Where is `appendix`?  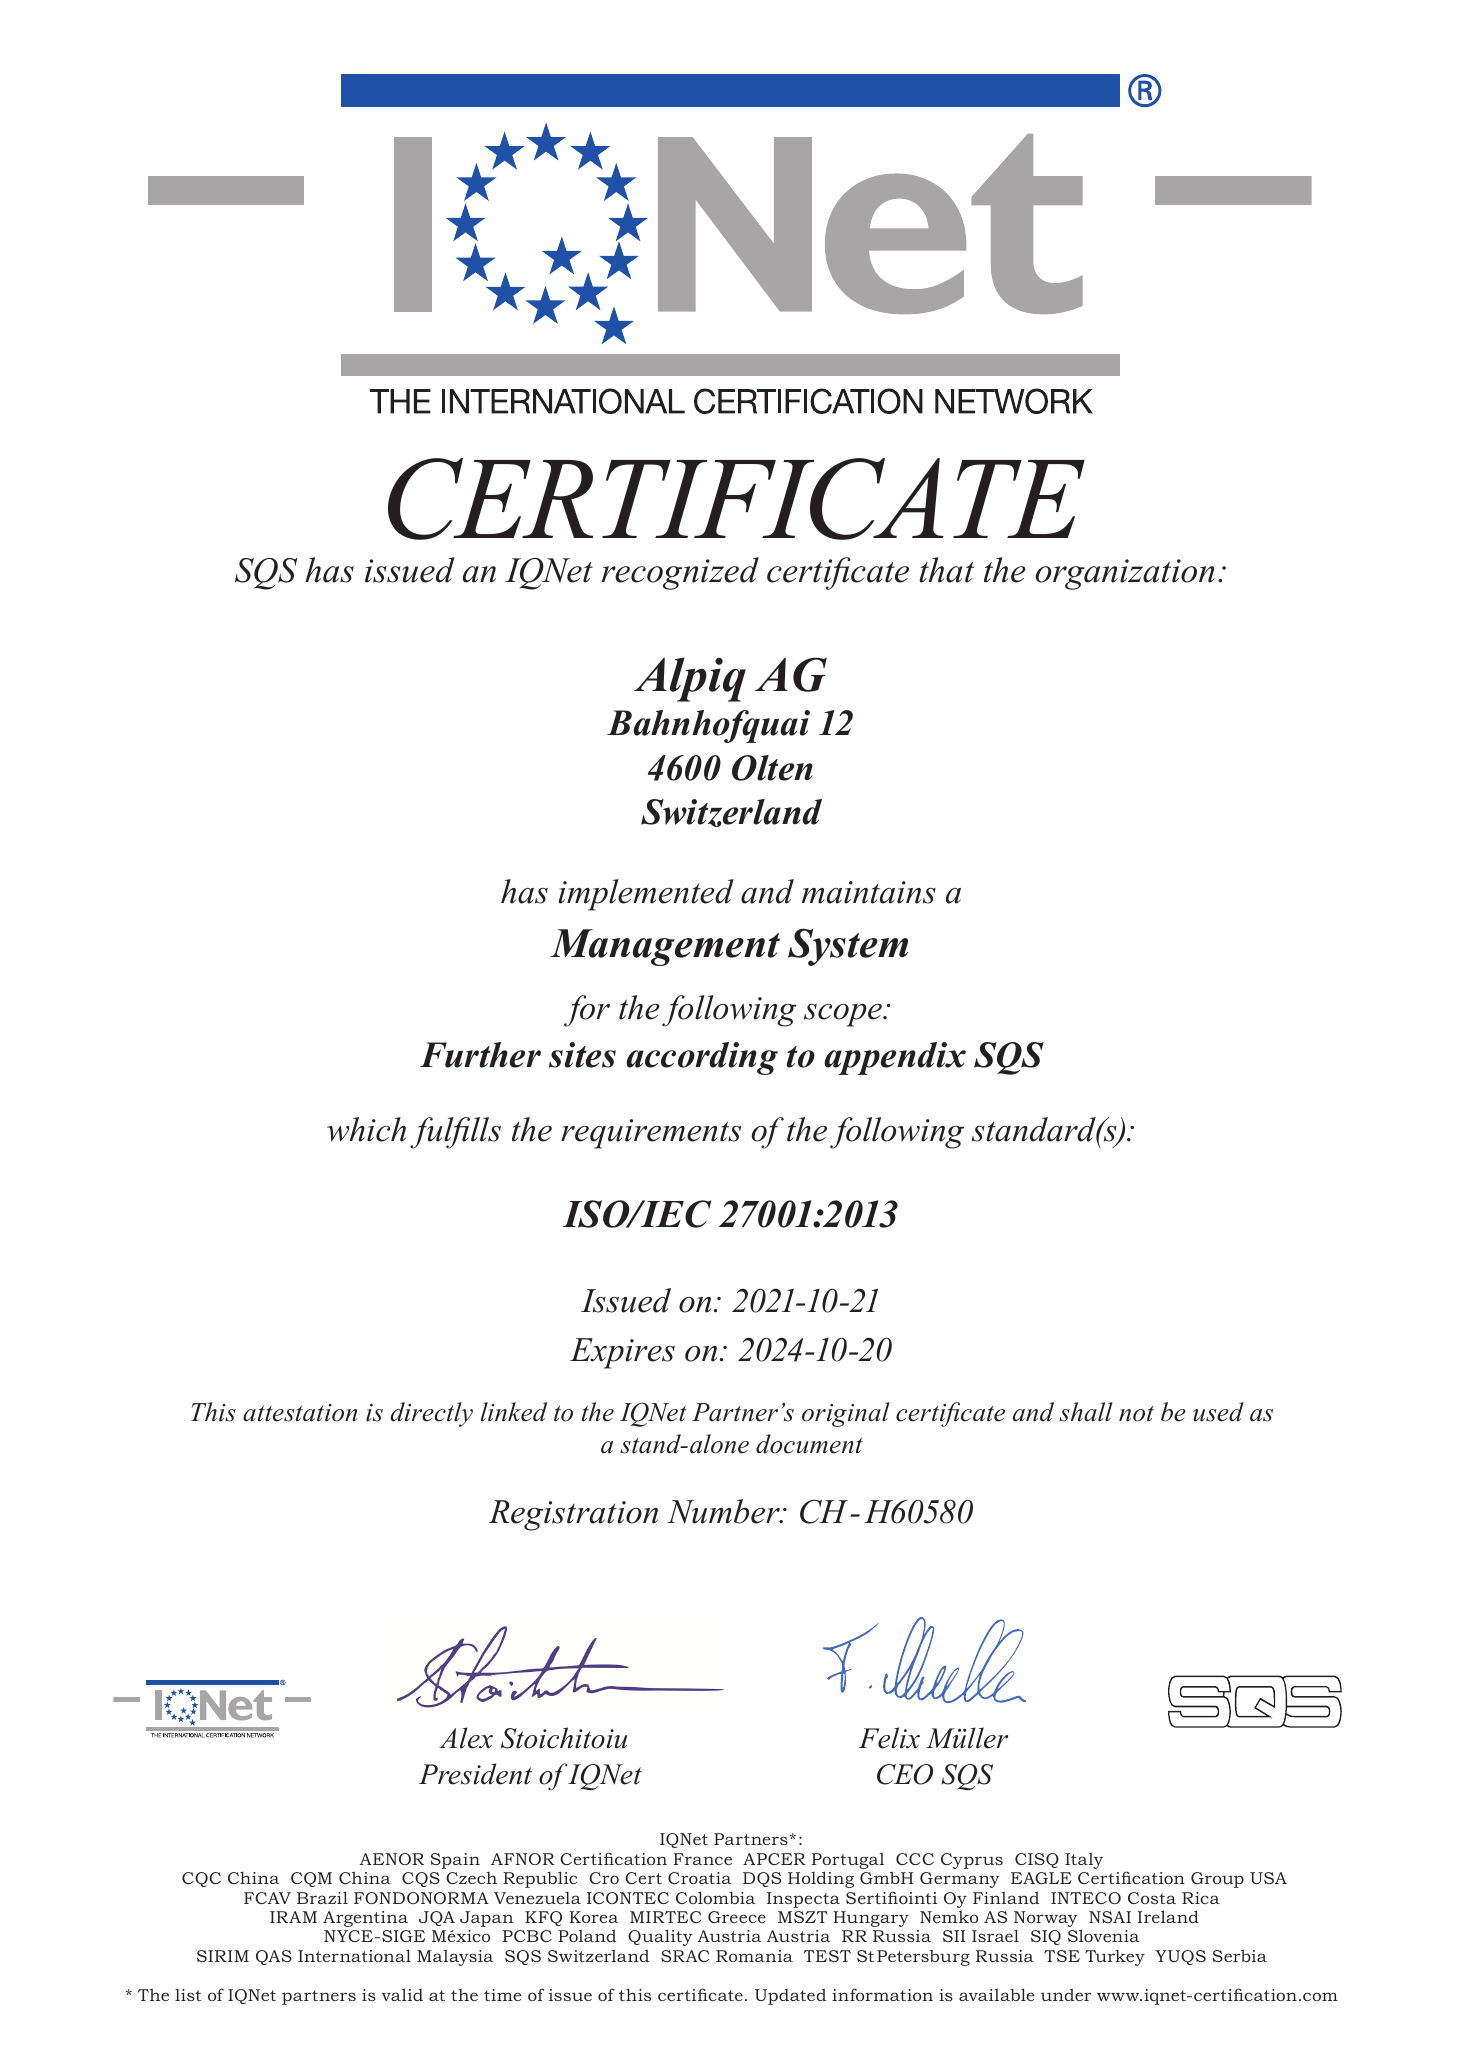 appendix is located at coordinates (895, 1058).
